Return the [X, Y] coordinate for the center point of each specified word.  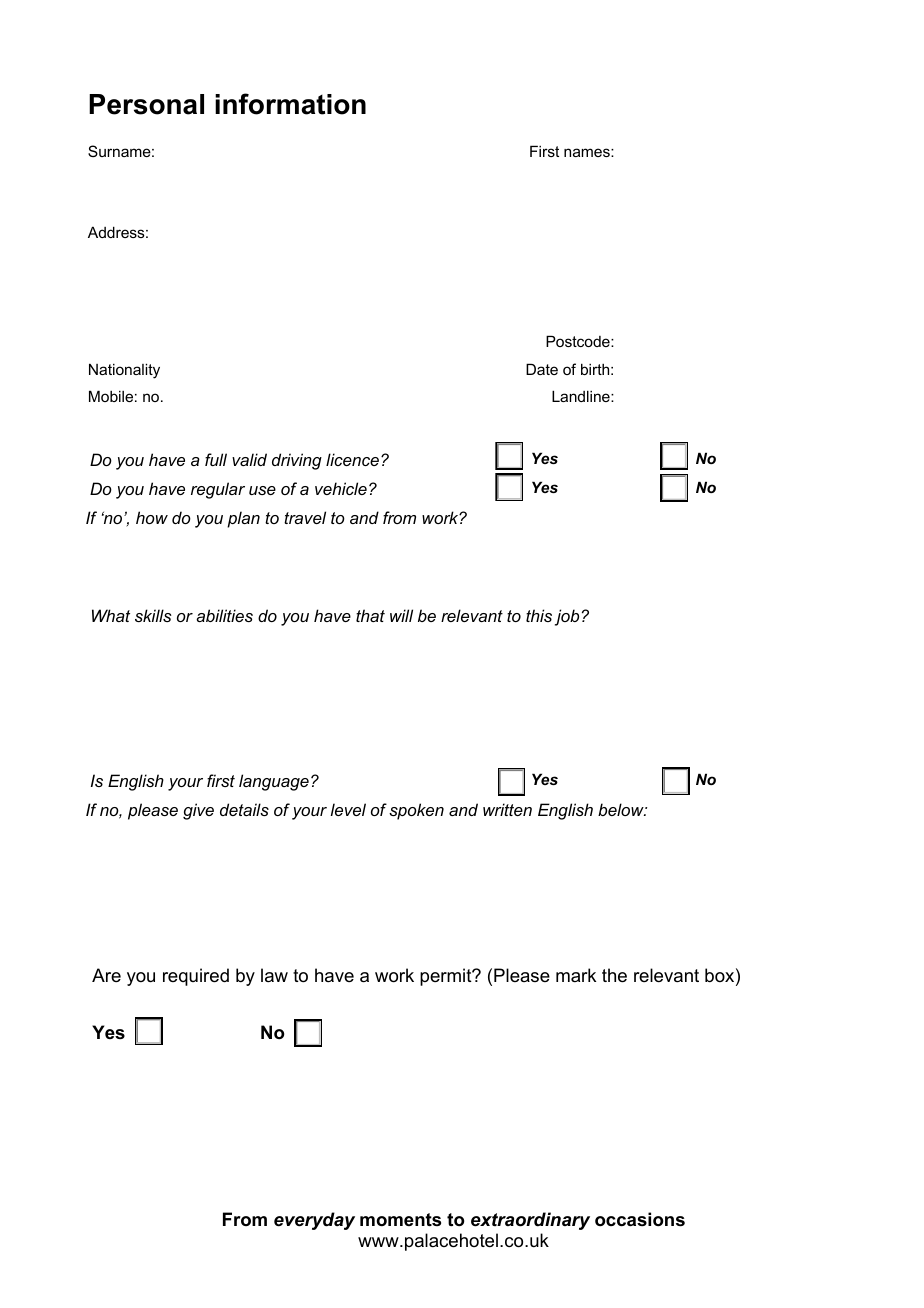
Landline [582, 396]
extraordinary [530, 1221]
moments [400, 1219]
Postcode [579, 341]
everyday [314, 1221]
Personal [146, 104]
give [198, 811]
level [348, 809]
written [507, 809]
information [290, 104]
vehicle [341, 488]
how [152, 517]
